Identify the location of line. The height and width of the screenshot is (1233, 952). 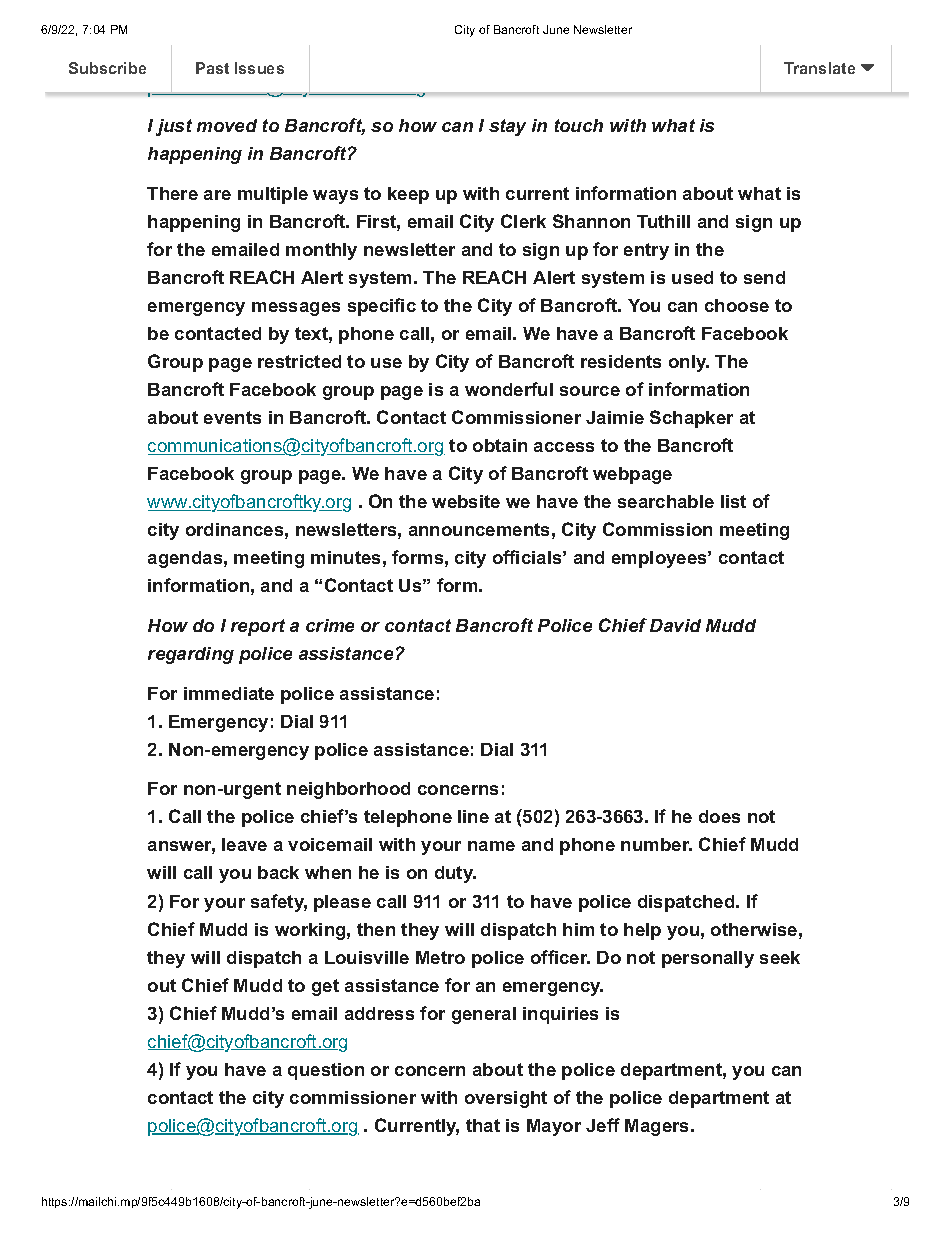
(473, 816).
